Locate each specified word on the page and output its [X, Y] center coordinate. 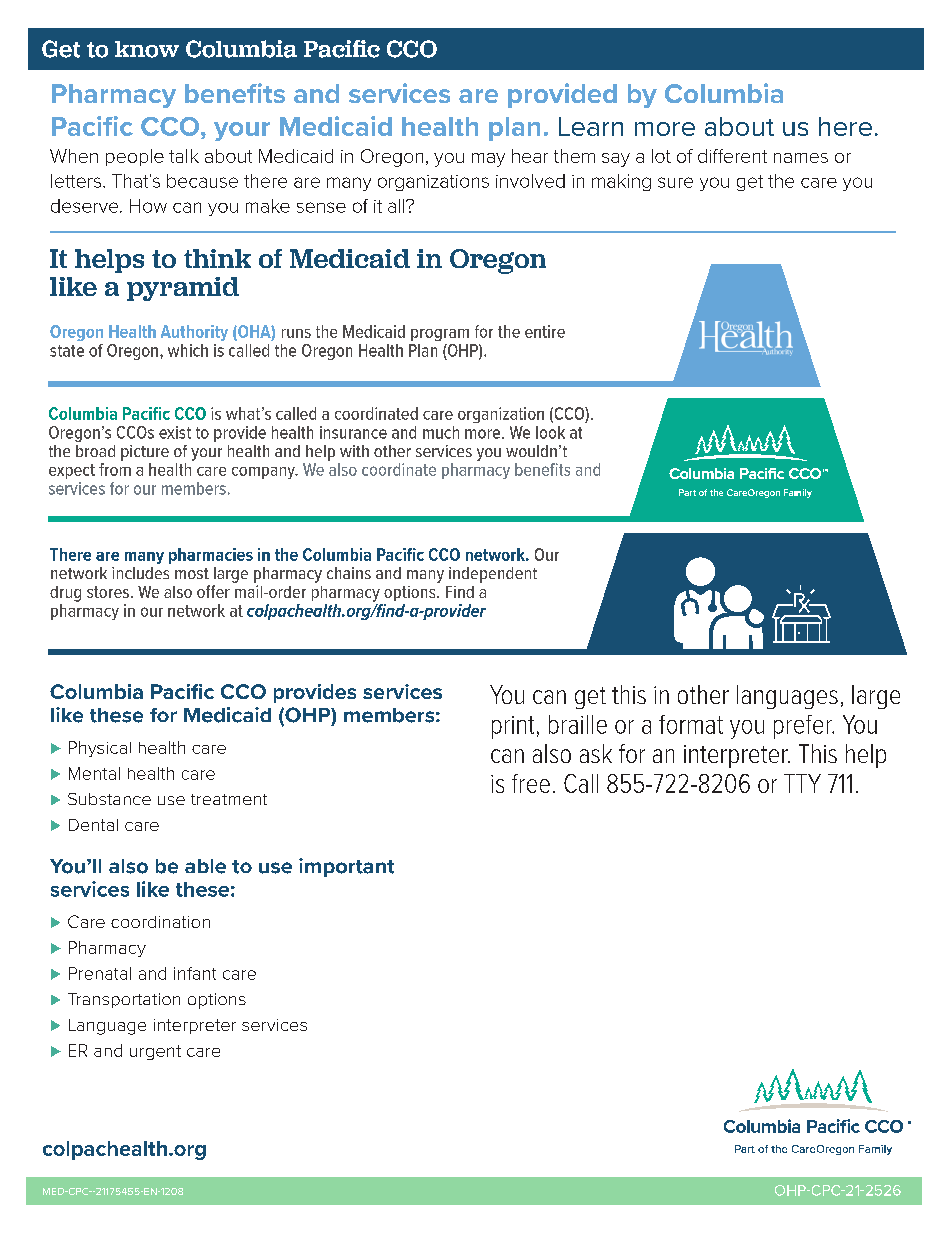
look [550, 432]
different [732, 156]
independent [493, 575]
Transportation [124, 1000]
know [147, 49]
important [346, 867]
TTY [802, 783]
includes [140, 573]
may [488, 160]
